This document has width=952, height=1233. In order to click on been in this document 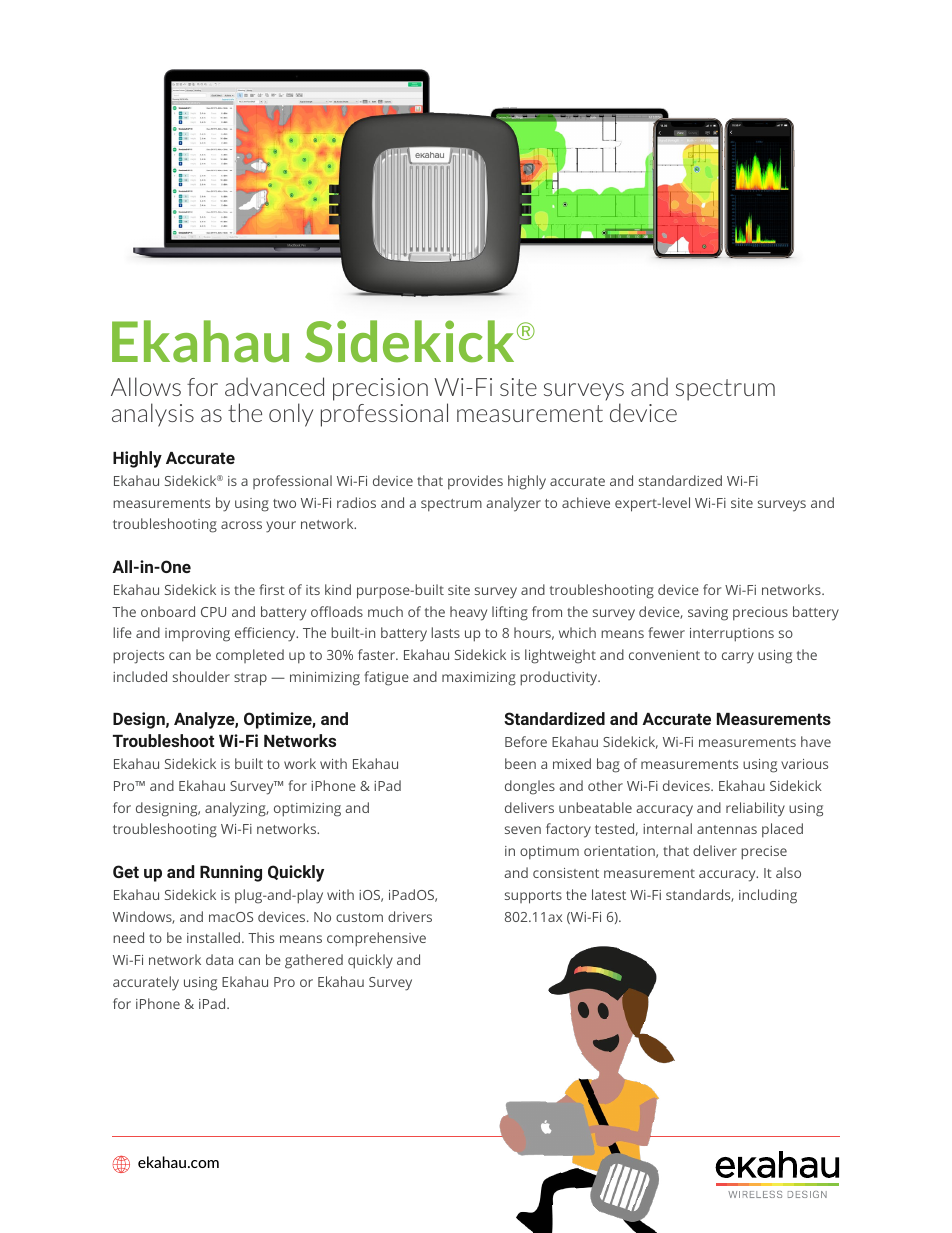, I will do `click(520, 763)`.
